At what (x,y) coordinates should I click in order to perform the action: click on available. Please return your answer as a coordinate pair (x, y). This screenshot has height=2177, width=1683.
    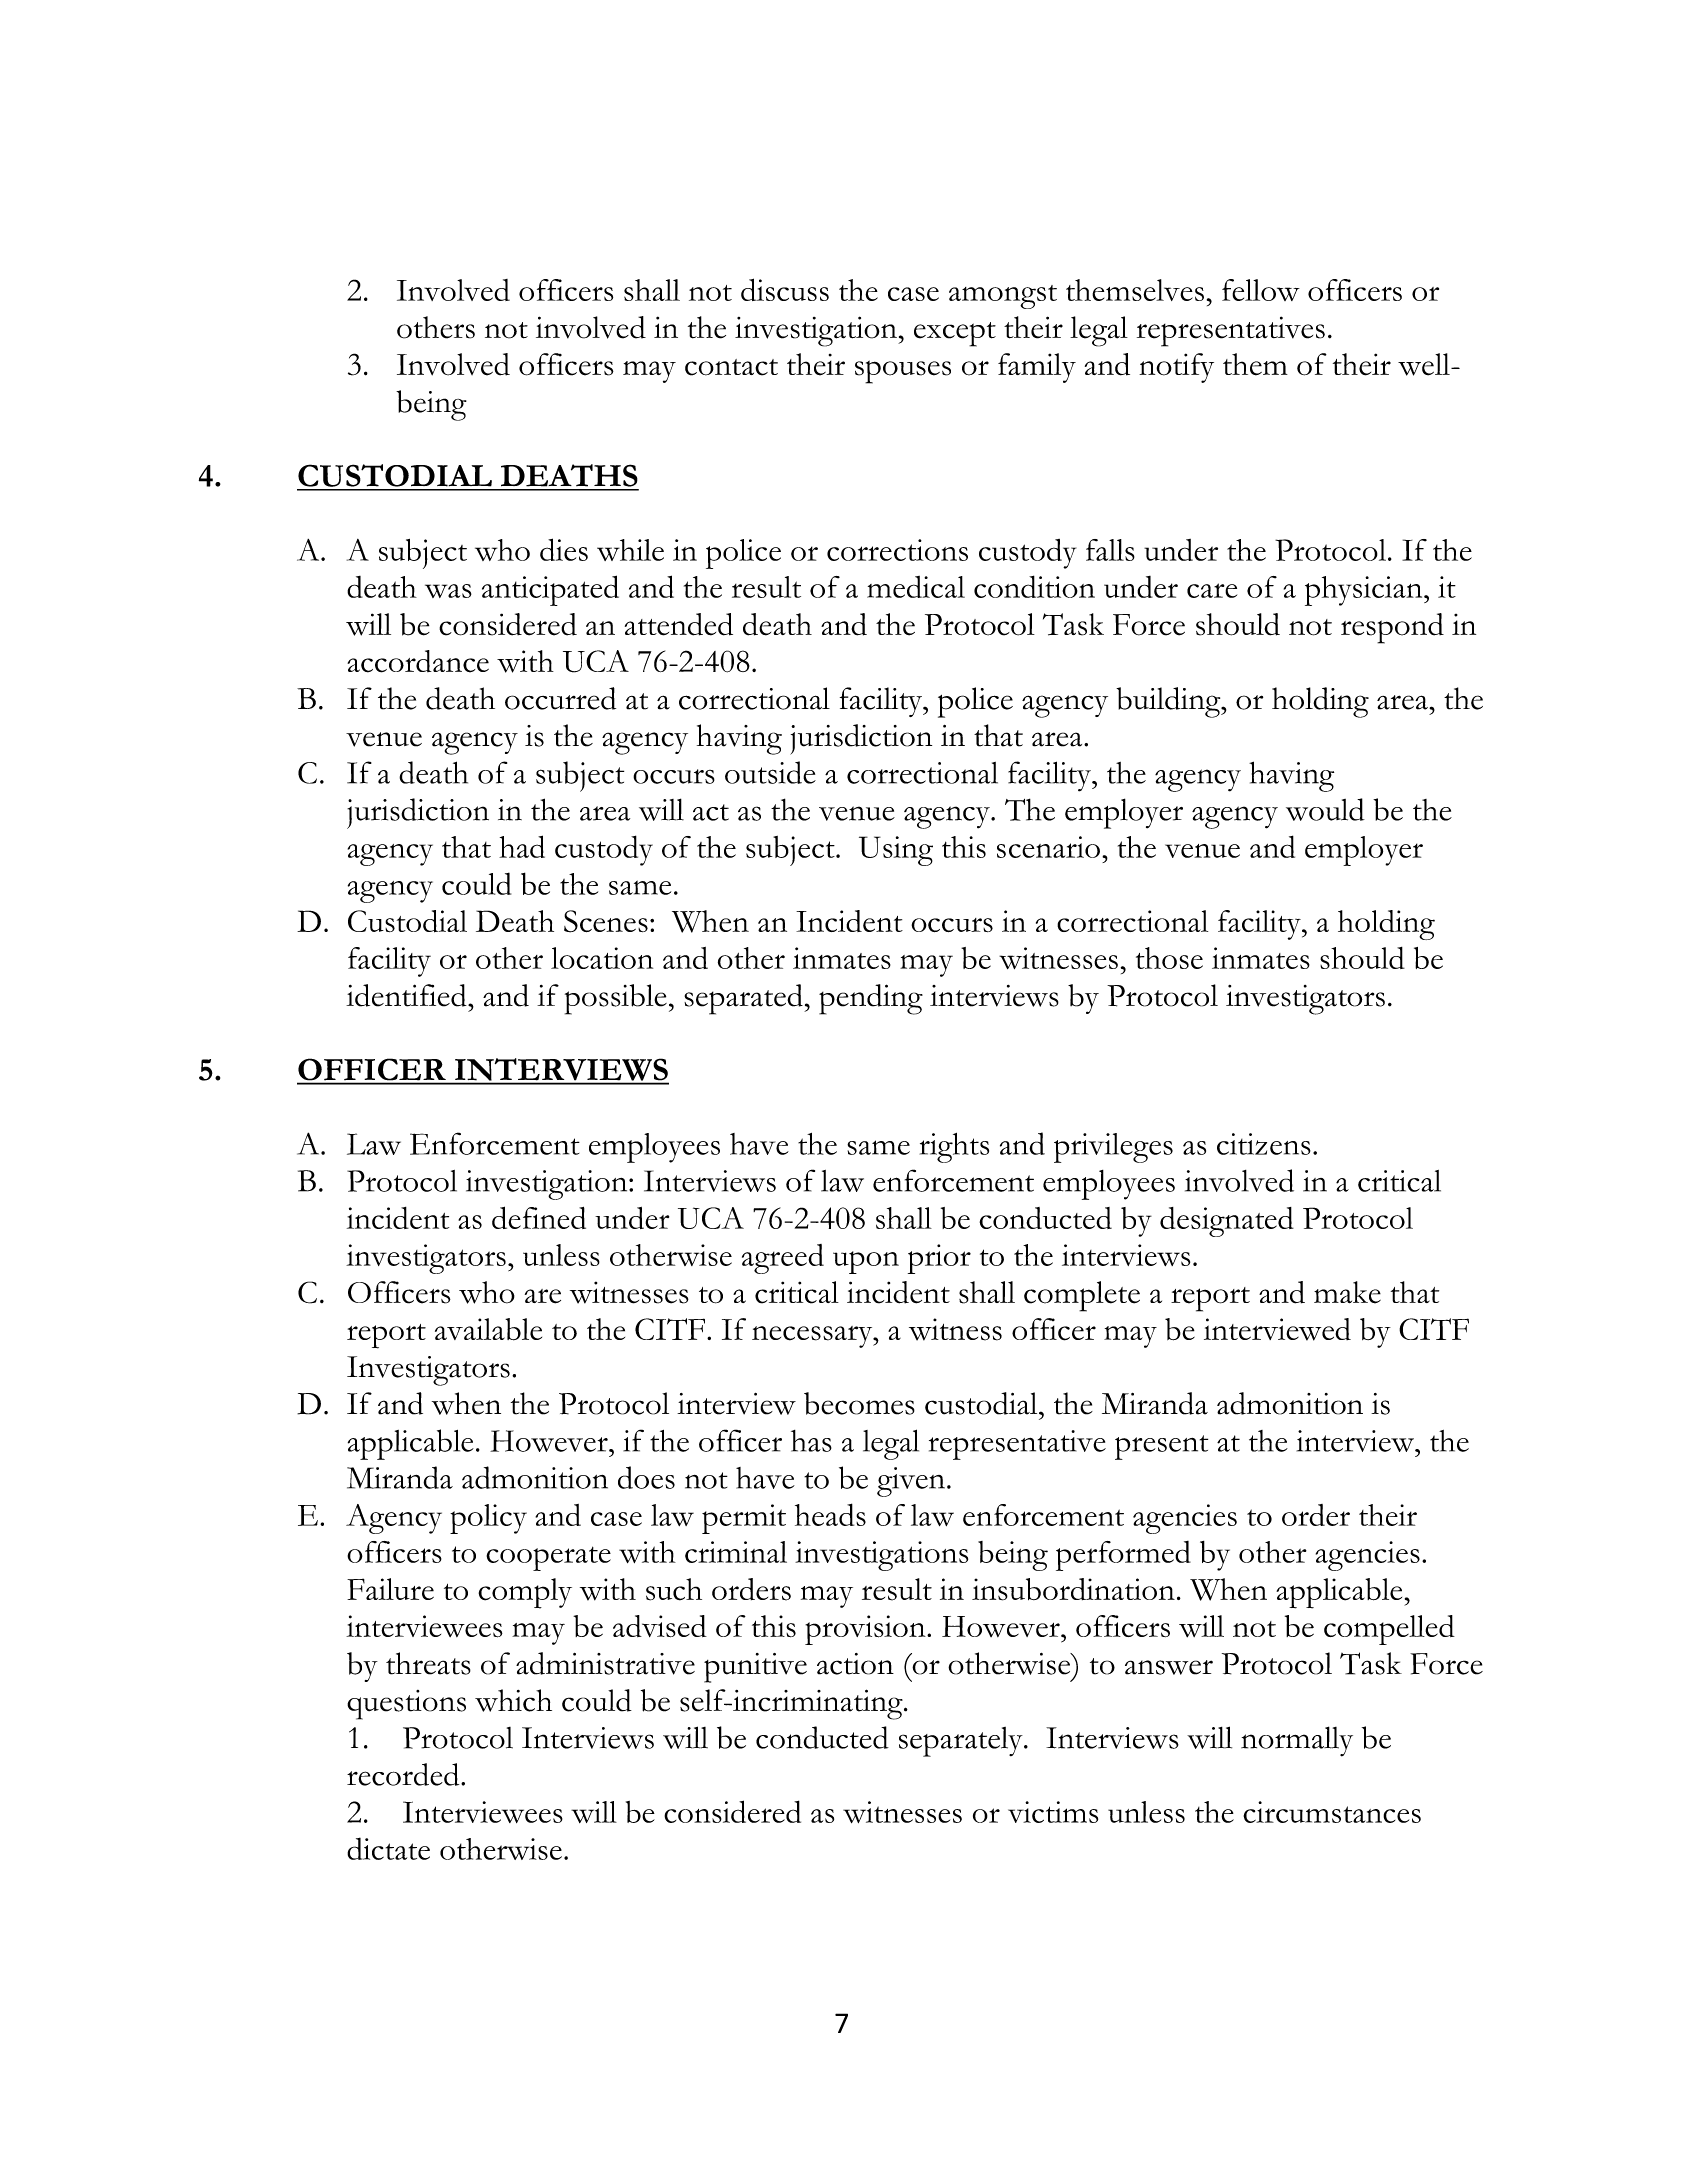
    Looking at the image, I should click on (488, 1329).
